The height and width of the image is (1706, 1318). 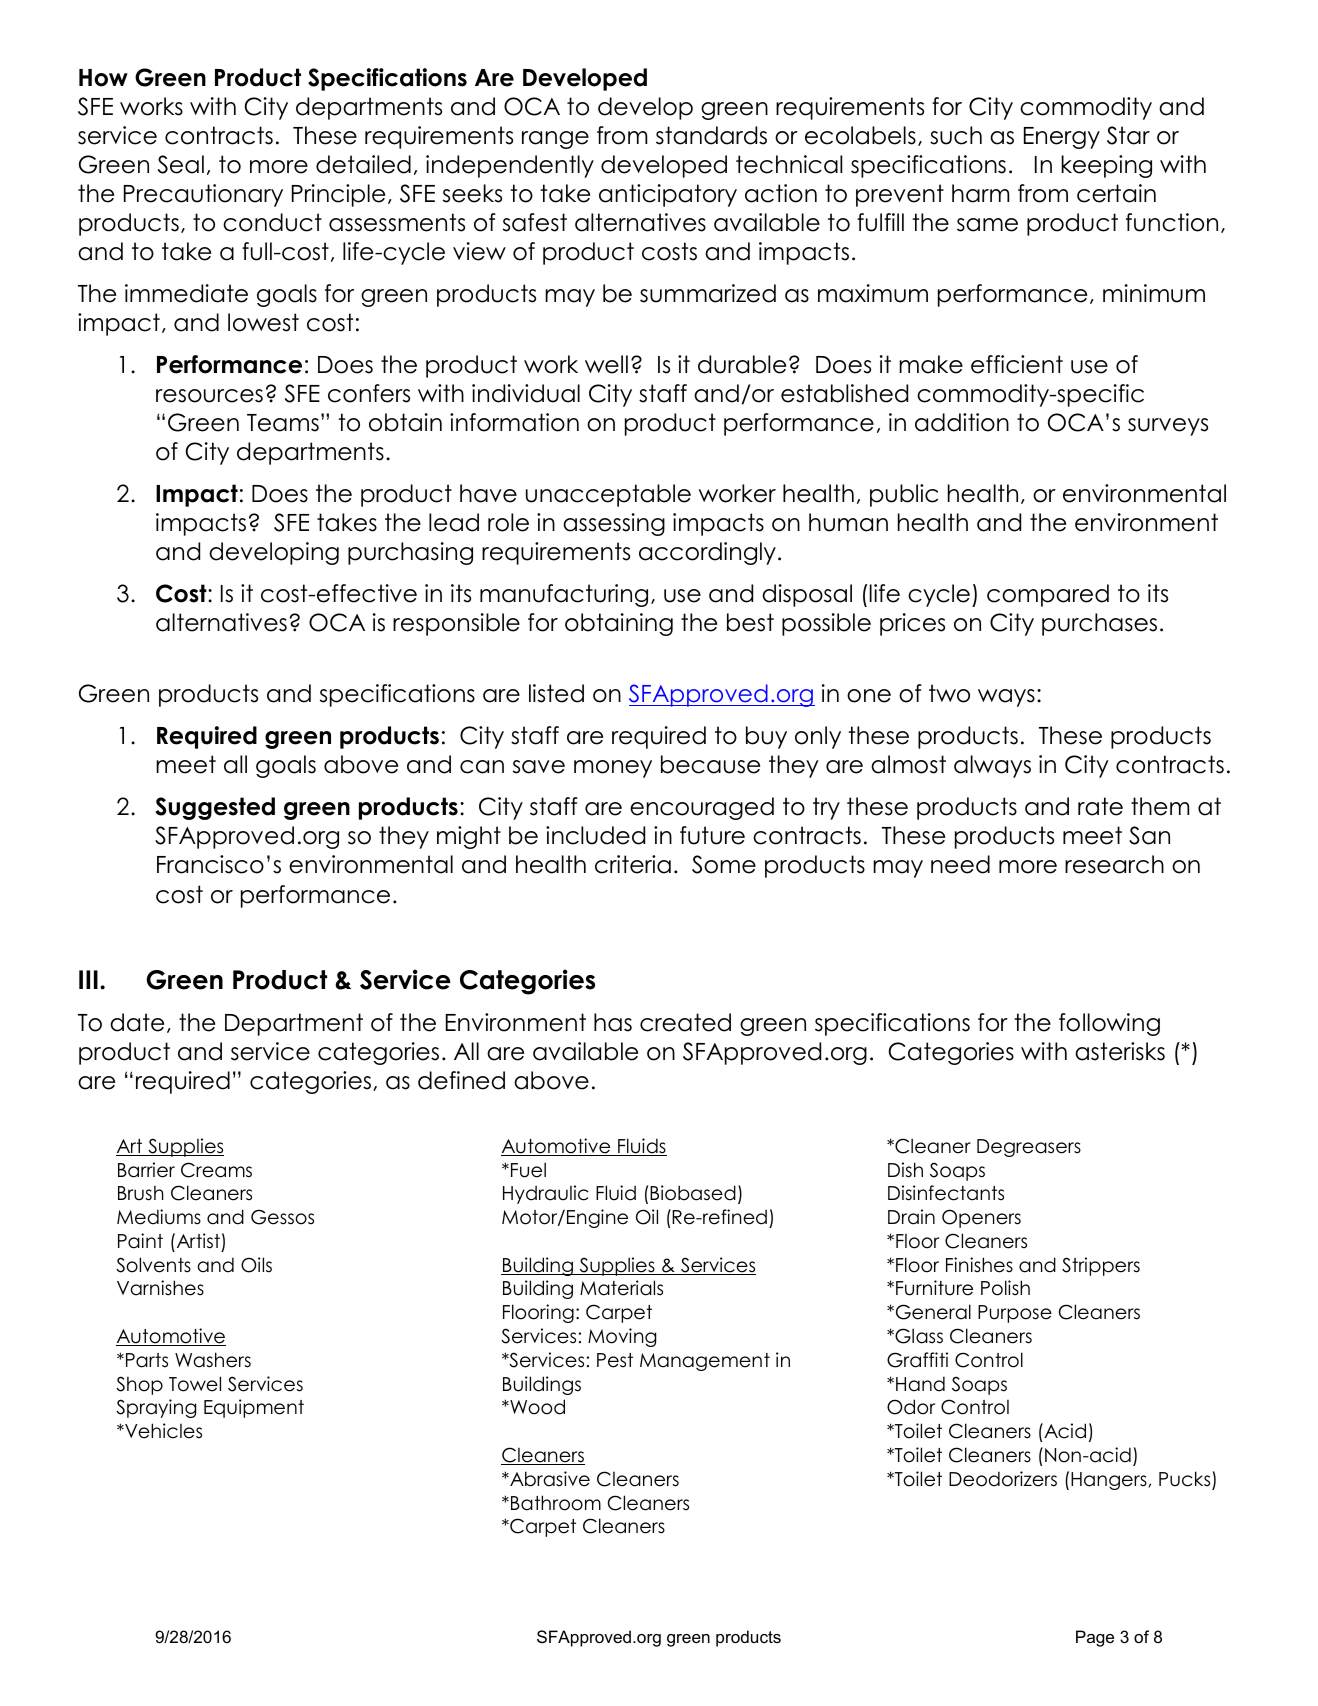 I want to click on Openers, so click(x=981, y=1218).
